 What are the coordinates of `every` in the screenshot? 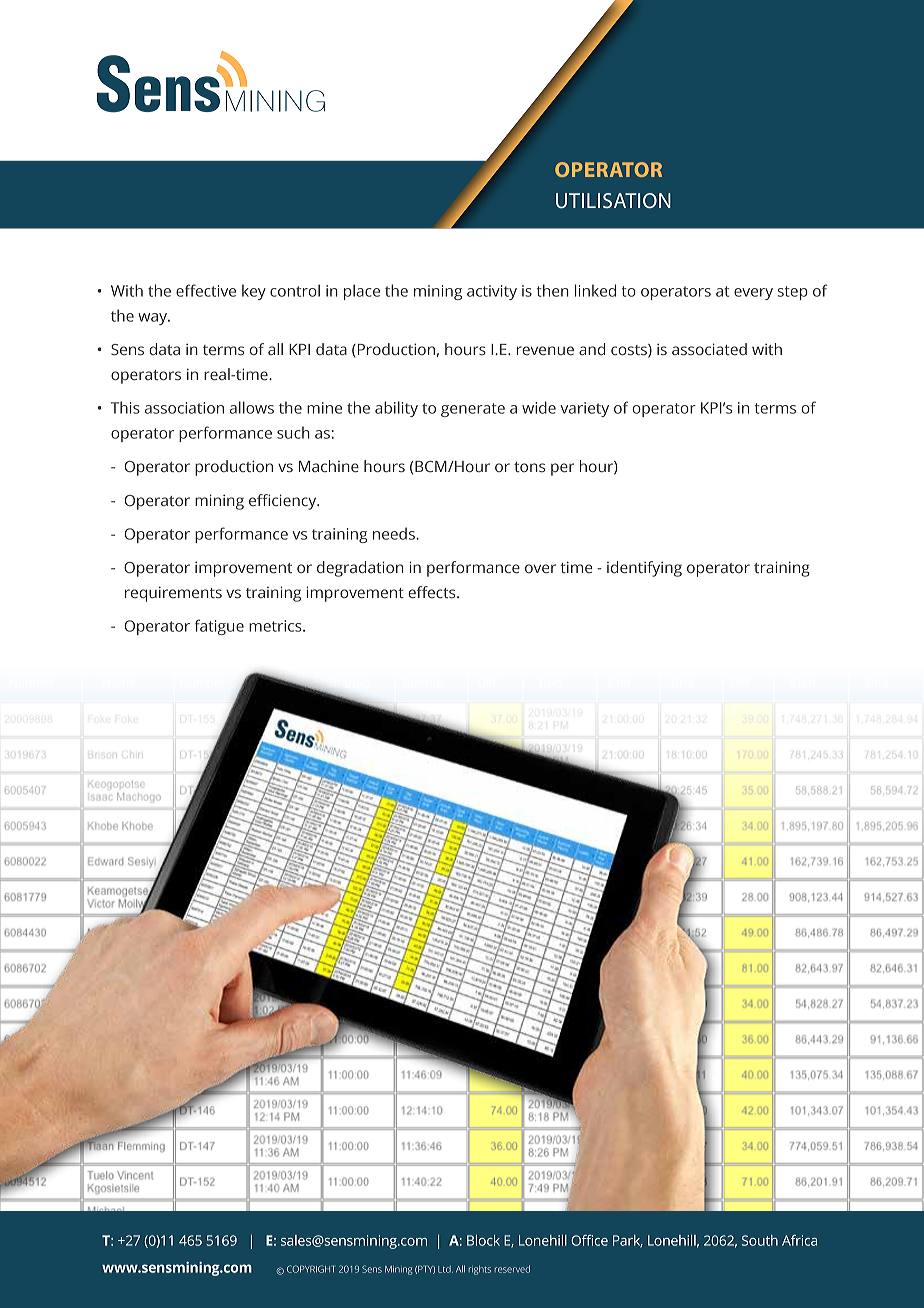 It's located at (753, 294).
